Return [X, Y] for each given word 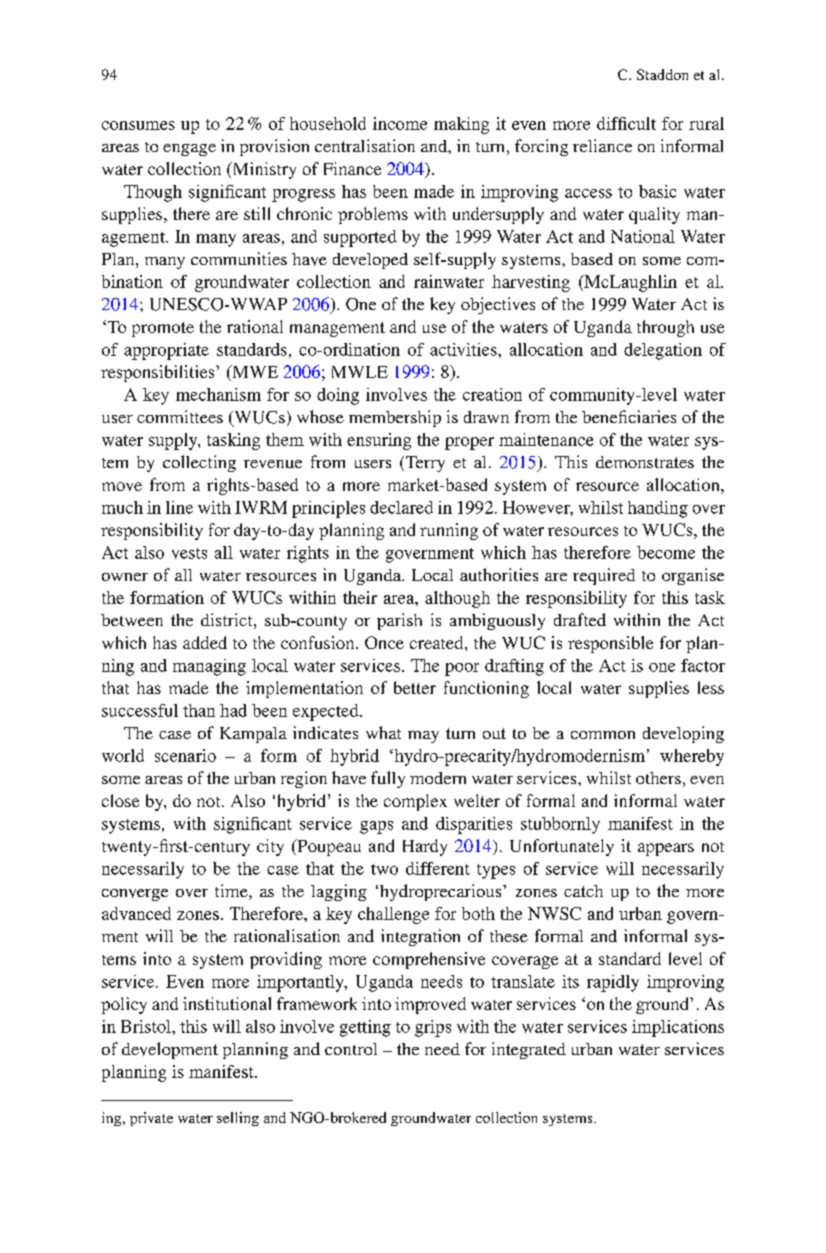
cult [642, 123]
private [151, 1119]
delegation [663, 351]
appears [666, 849]
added [205, 642]
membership [395, 418]
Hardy [425, 847]
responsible [610, 644]
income [400, 123]
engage [189, 150]
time [232, 892]
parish [399, 621]
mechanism [218, 394]
